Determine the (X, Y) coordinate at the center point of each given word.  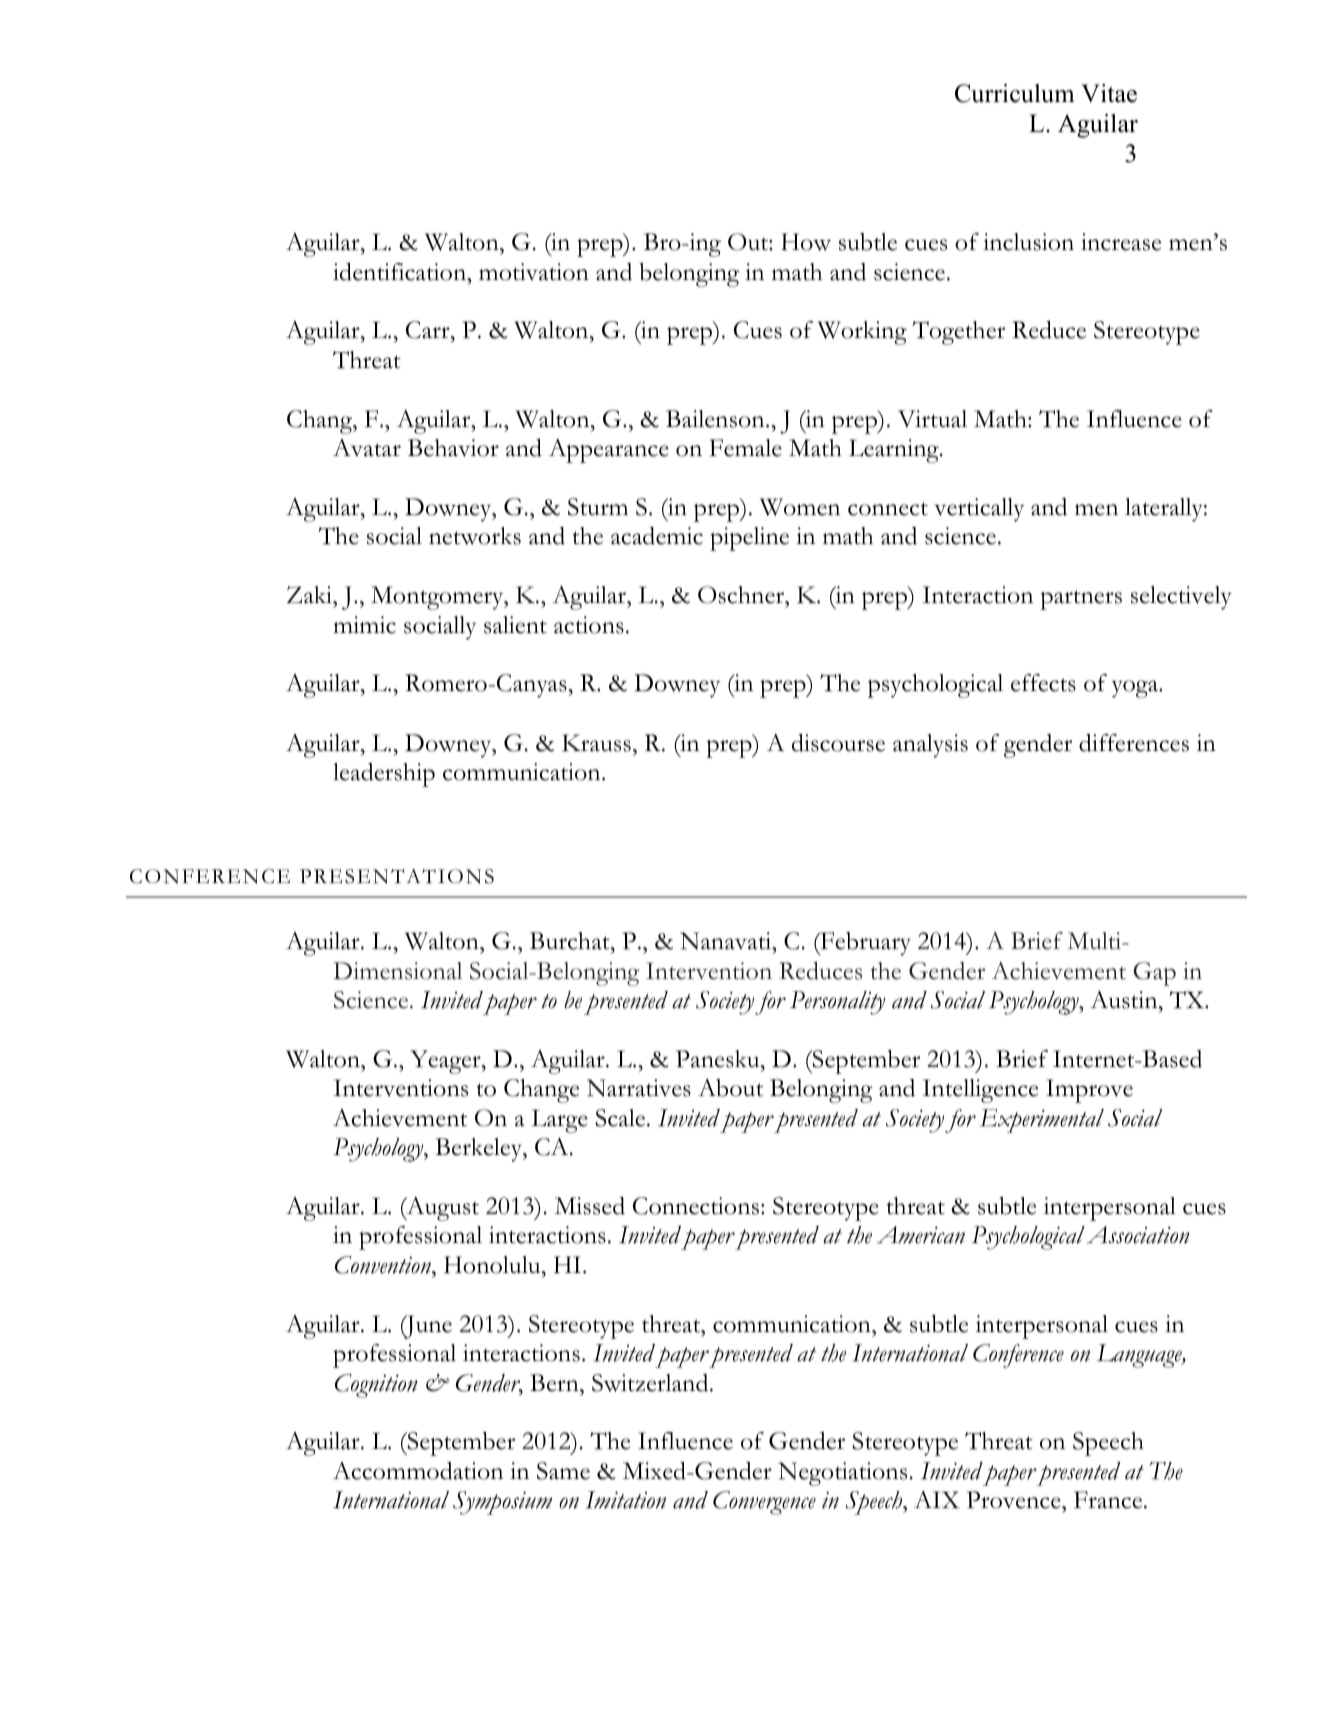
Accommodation (418, 1471)
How (806, 242)
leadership (384, 775)
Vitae (1109, 93)
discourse (838, 743)
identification (401, 272)
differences (1134, 743)
